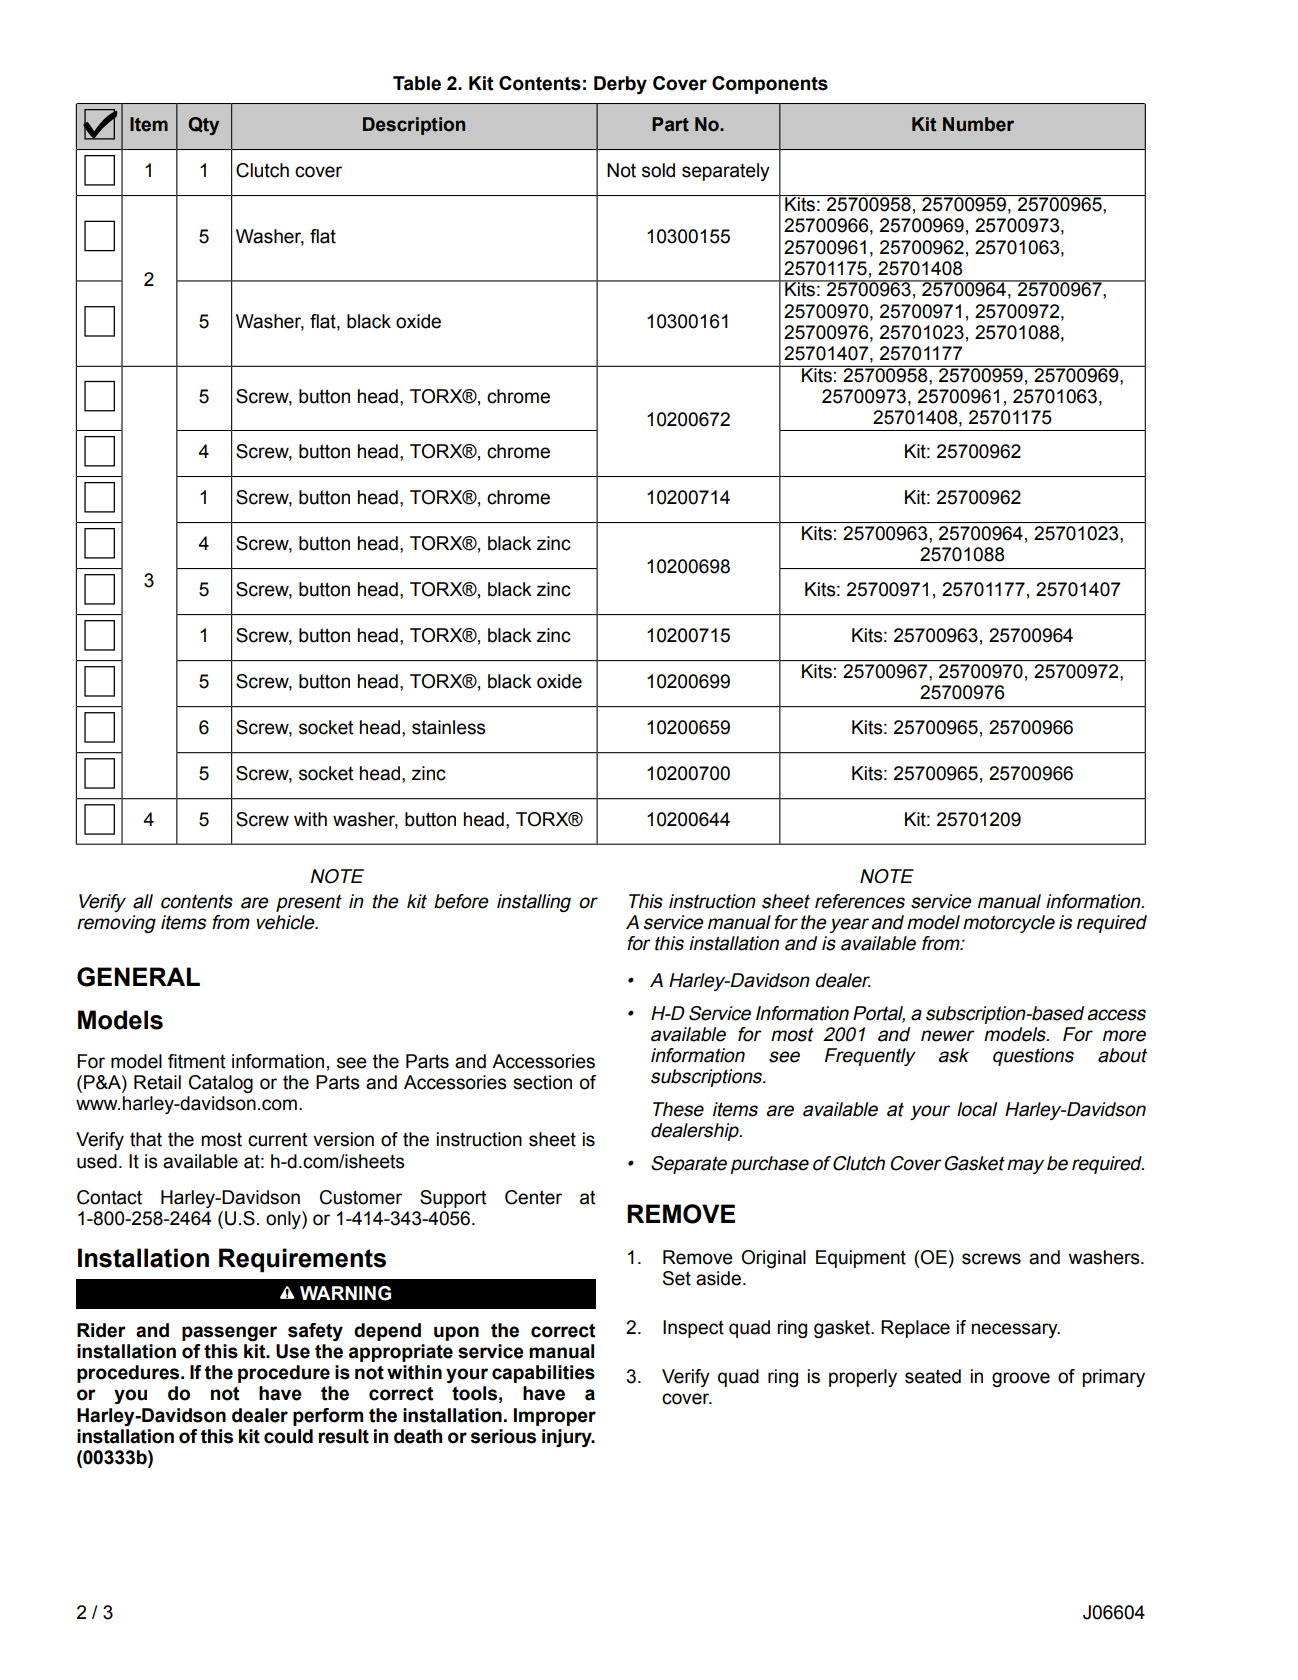 The width and height of the screenshot is (1298, 1680). Describe the element at coordinates (288, 1436) in the screenshot. I see `could` at that location.
